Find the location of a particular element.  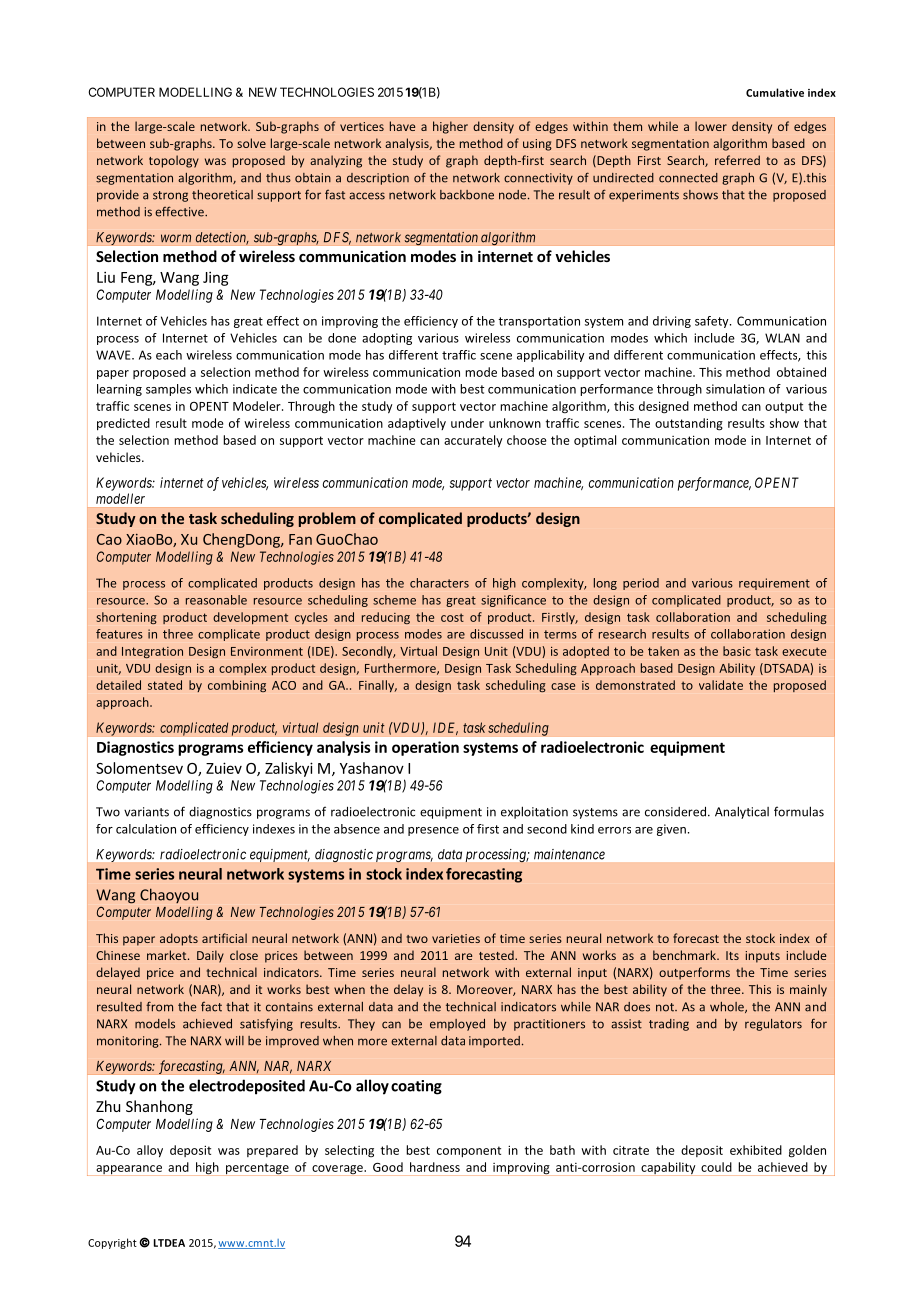

outstanding is located at coordinates (689, 424).
